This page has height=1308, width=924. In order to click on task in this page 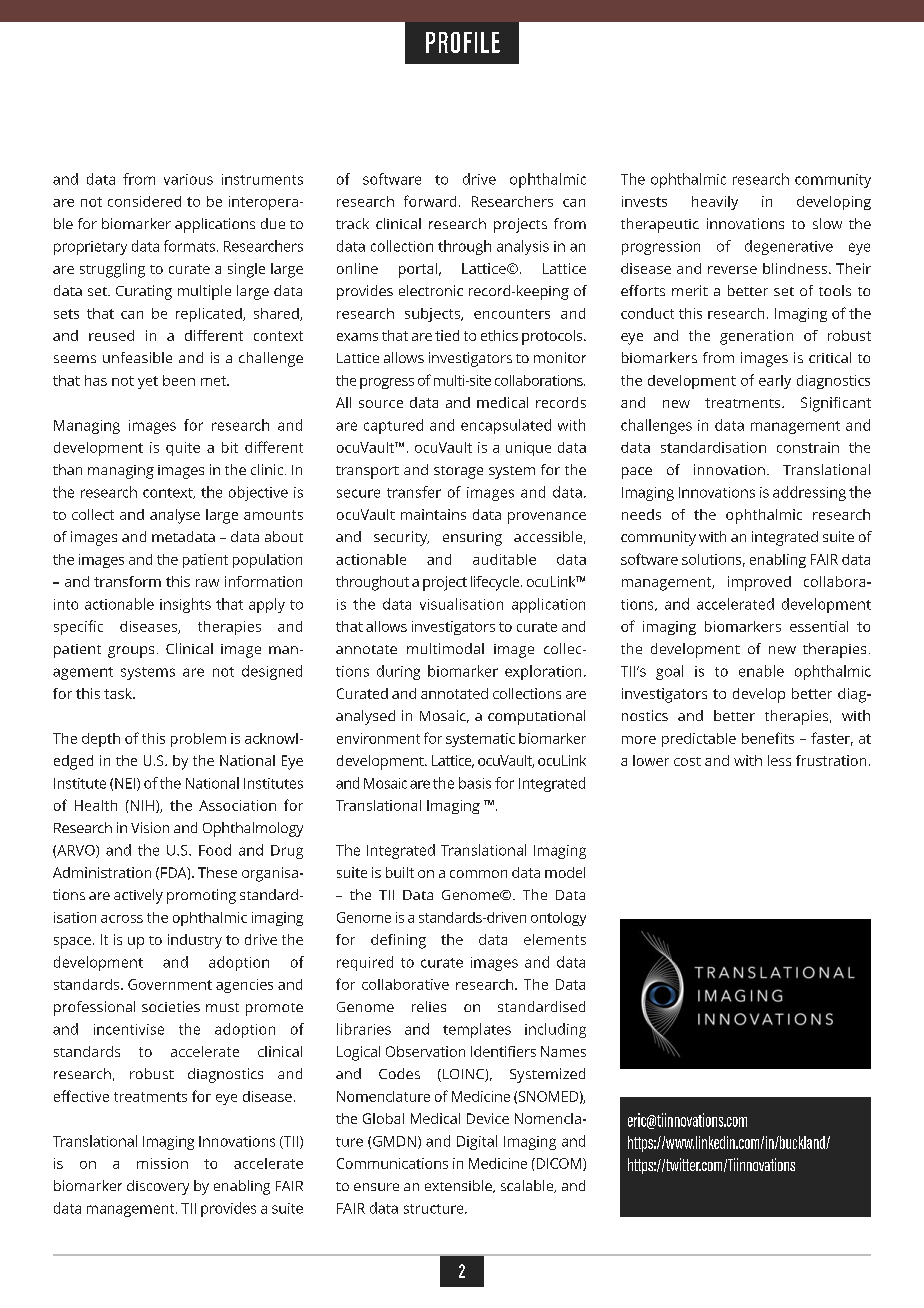, I will do `click(119, 693)`.
